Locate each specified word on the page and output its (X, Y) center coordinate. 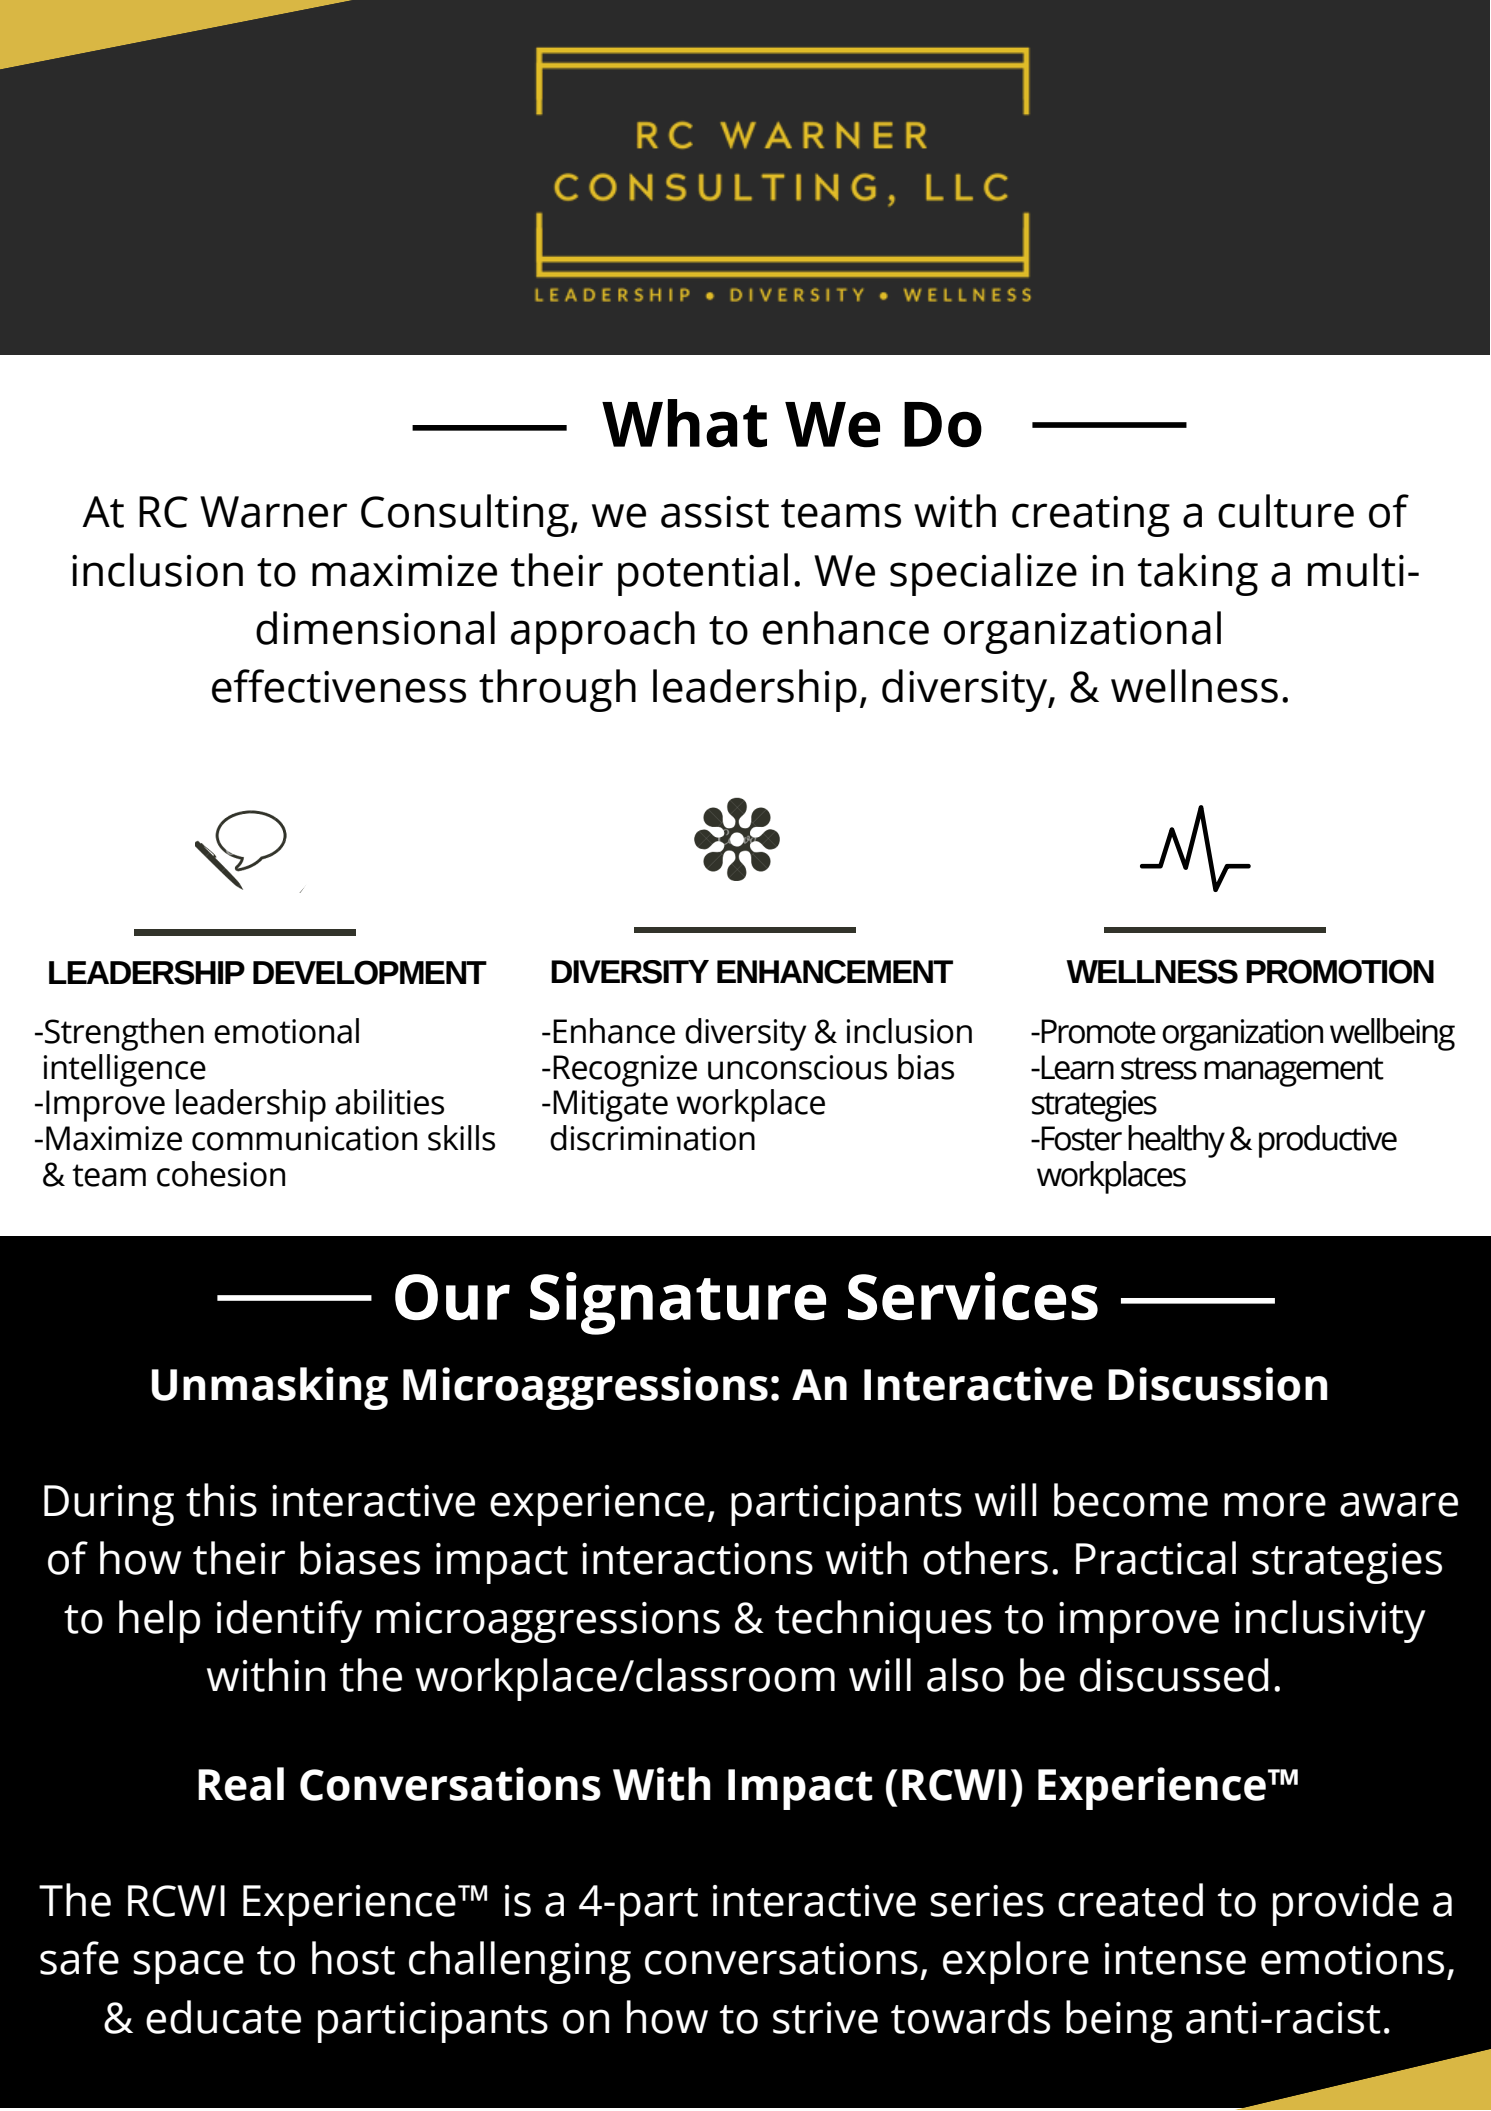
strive (825, 2018)
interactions (697, 1559)
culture (1286, 511)
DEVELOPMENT (370, 972)
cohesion (221, 1174)
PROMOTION (1340, 971)
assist (715, 512)
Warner (273, 512)
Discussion (1218, 1384)
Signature (678, 1303)
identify (289, 1621)
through (557, 690)
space (188, 1967)
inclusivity (1330, 1621)
